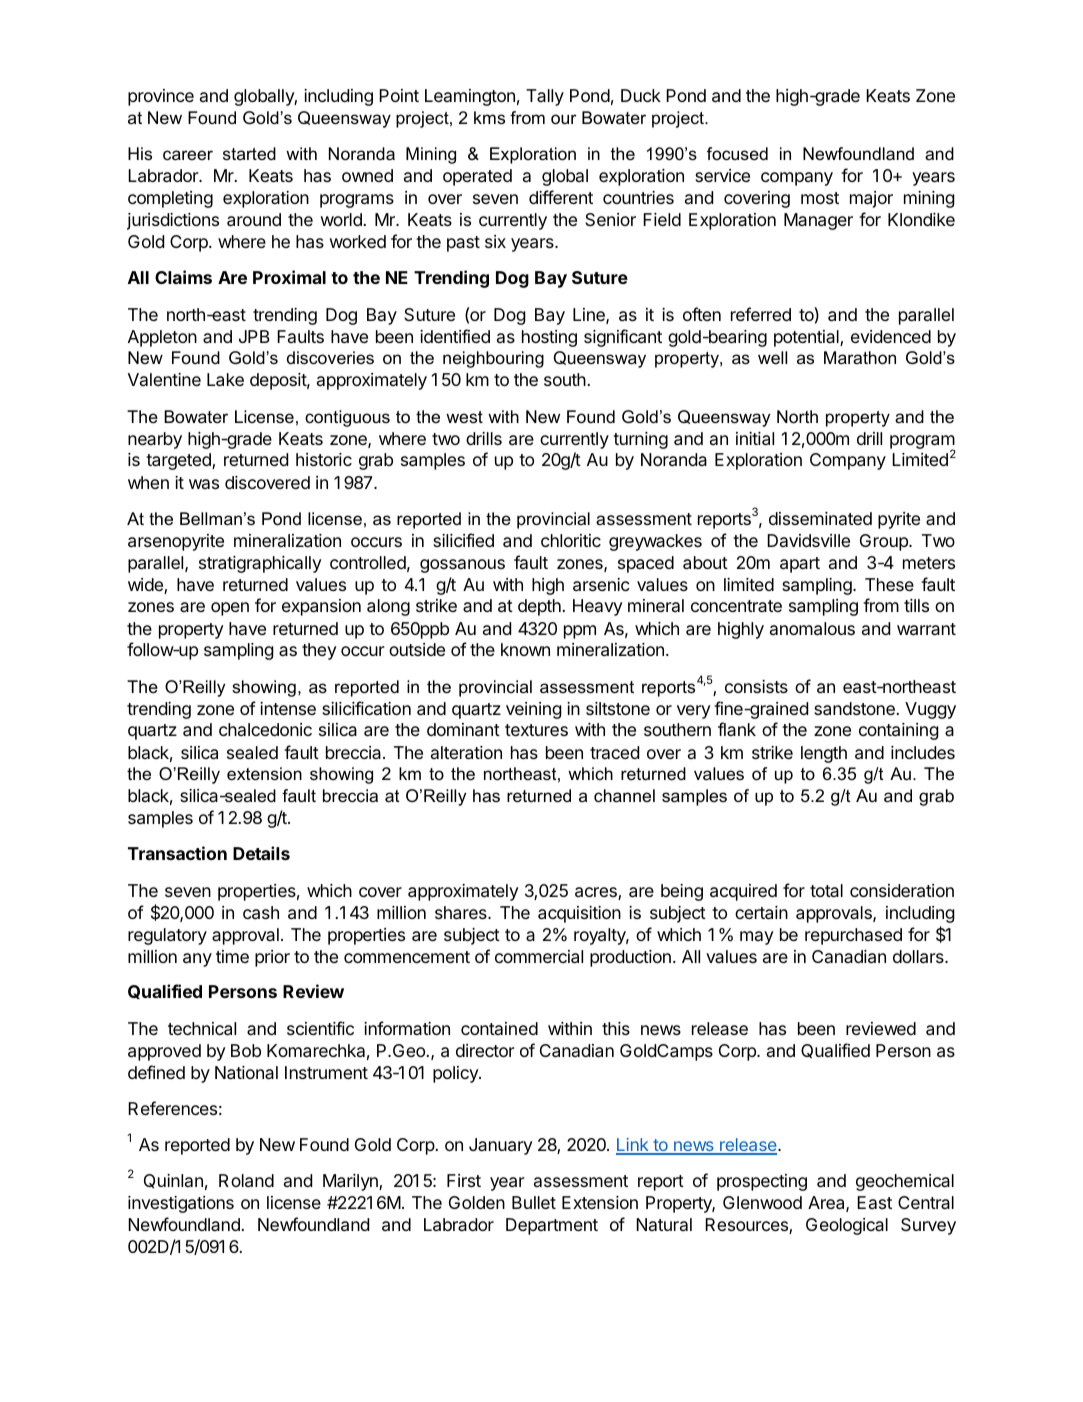 This screenshot has height=1402, width=1083. What do you see at coordinates (820, 198) in the screenshot?
I see `most` at bounding box center [820, 198].
